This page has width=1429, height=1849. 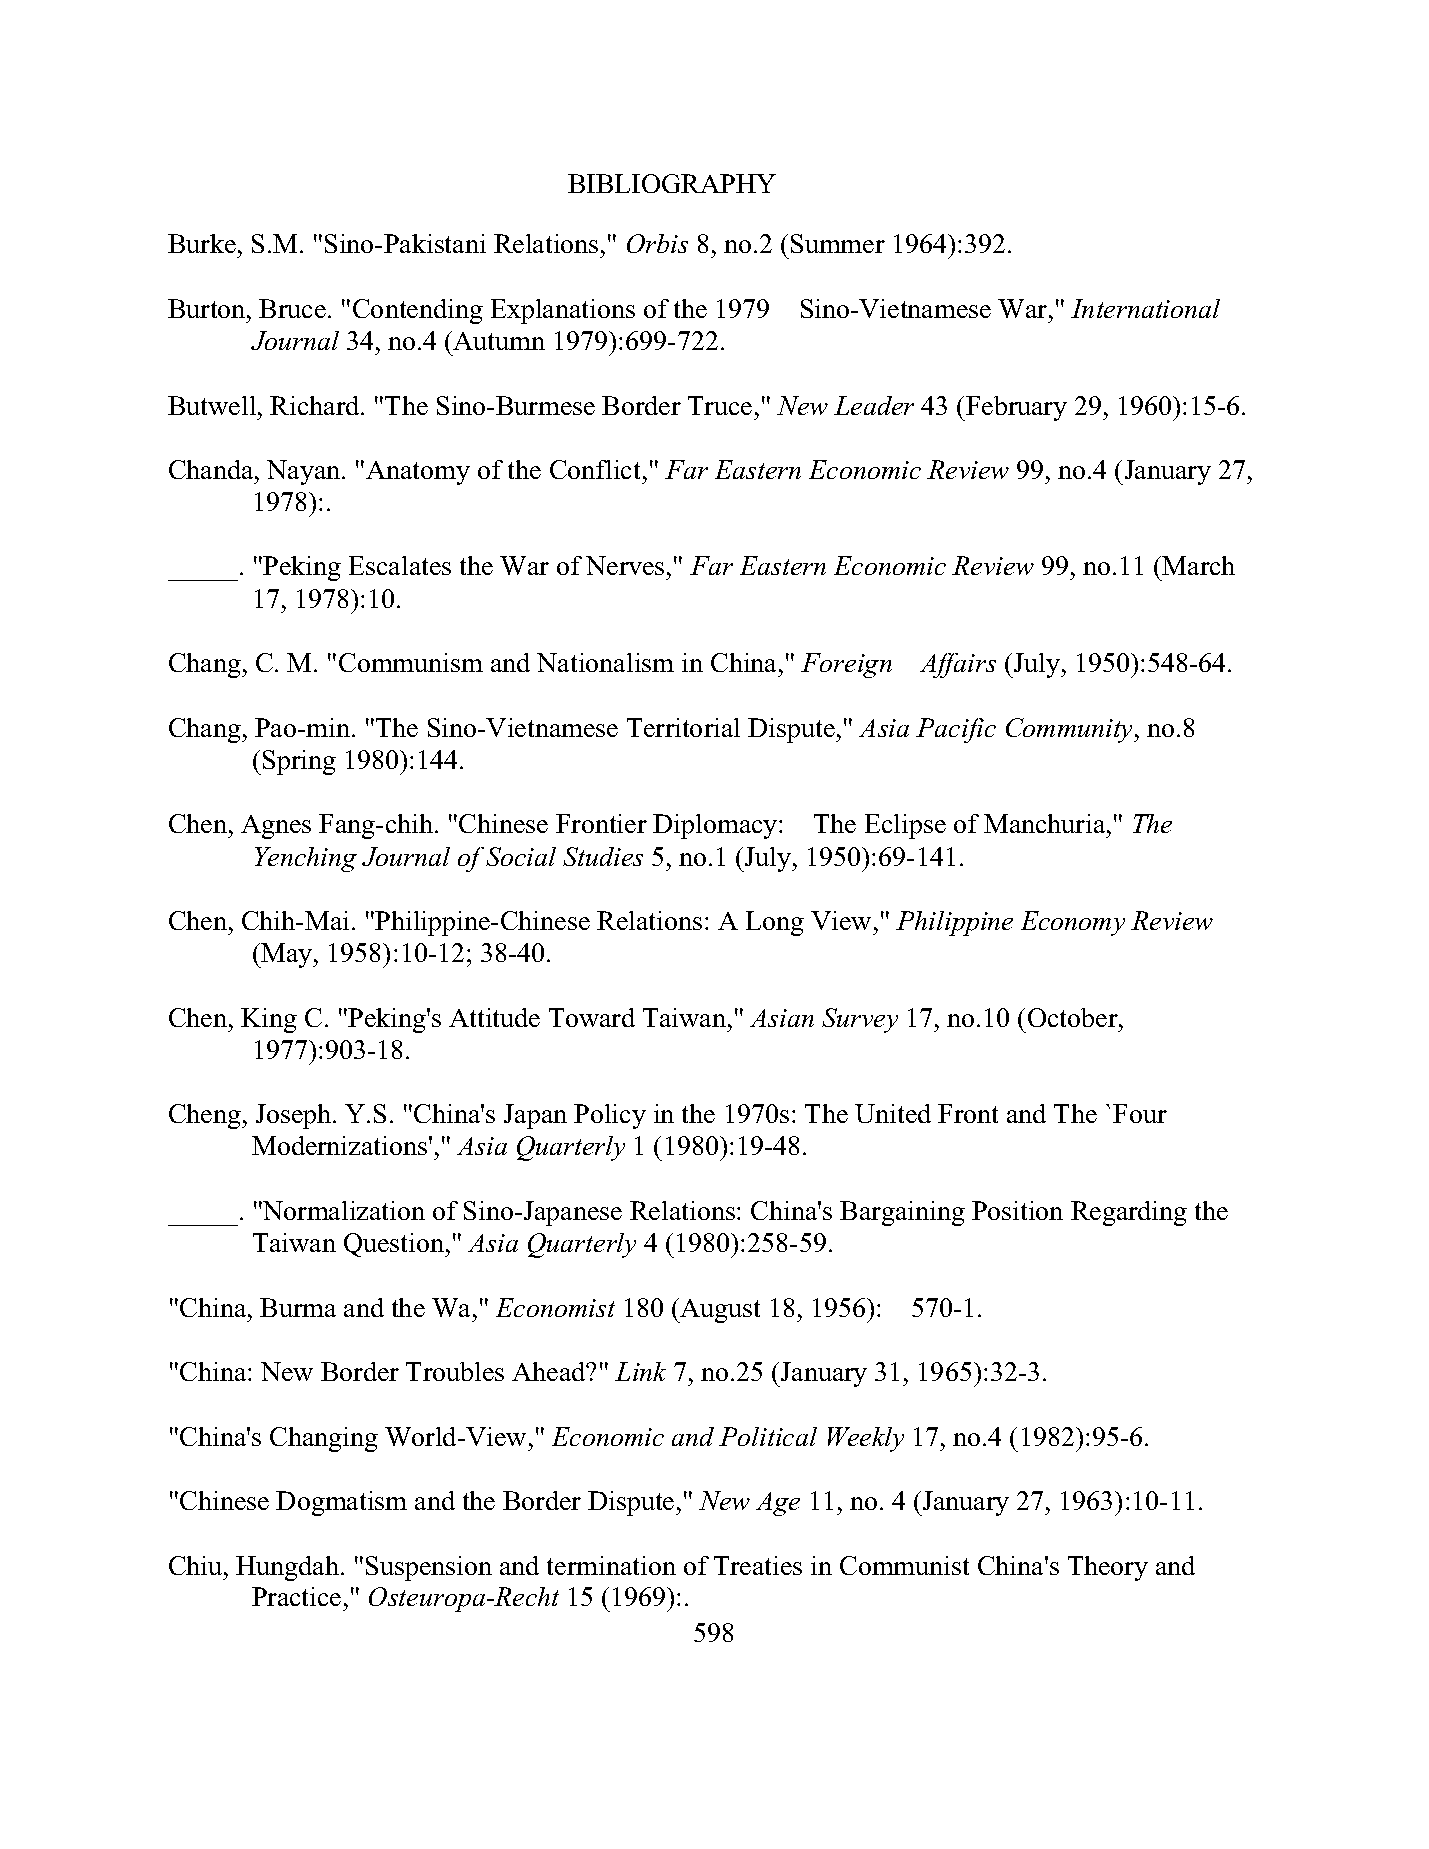 What do you see at coordinates (672, 183) in the page?
I see `BIBLIOGRAPHY` at bounding box center [672, 183].
